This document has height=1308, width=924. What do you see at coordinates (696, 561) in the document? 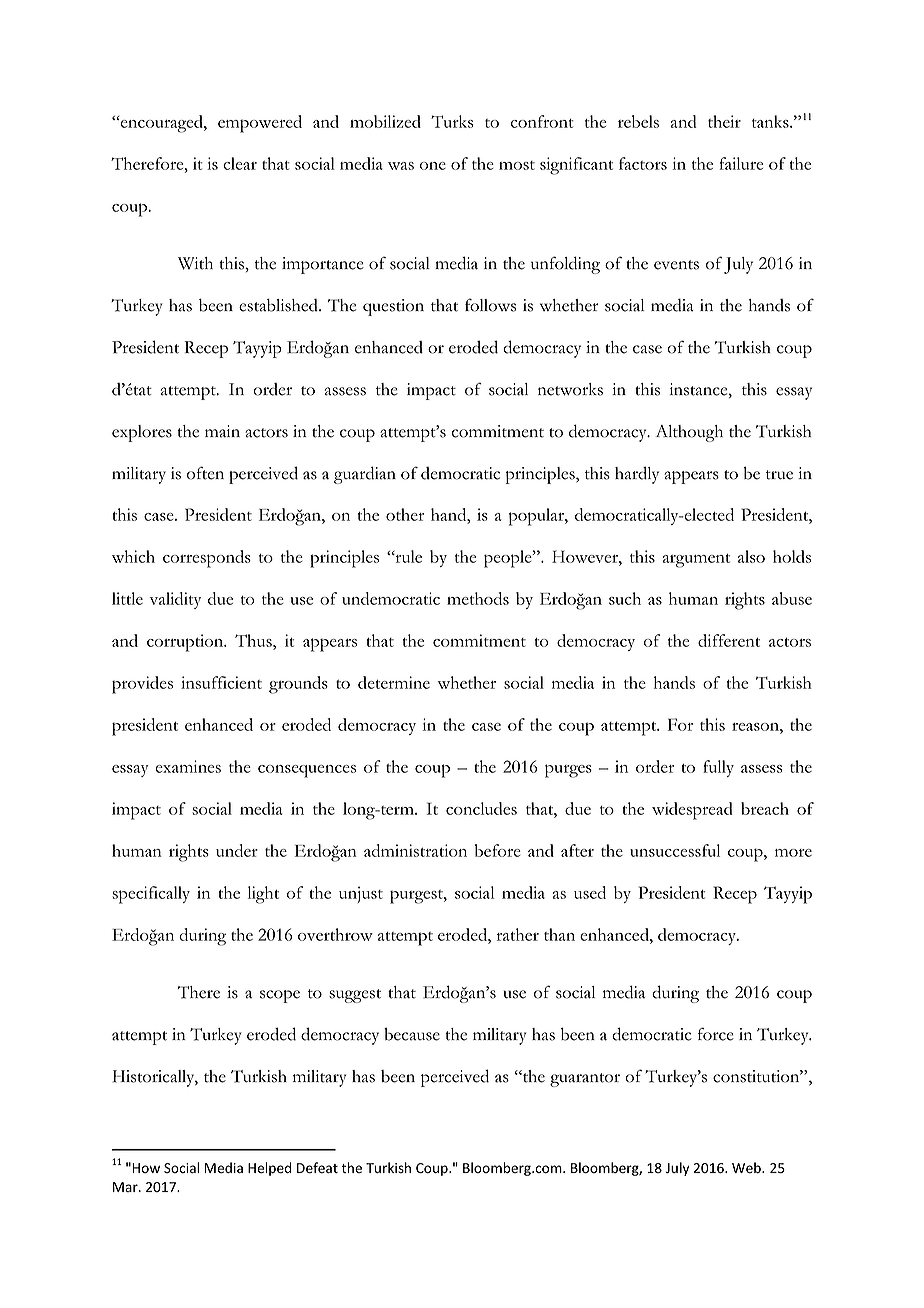
I see `argument` at bounding box center [696, 561].
